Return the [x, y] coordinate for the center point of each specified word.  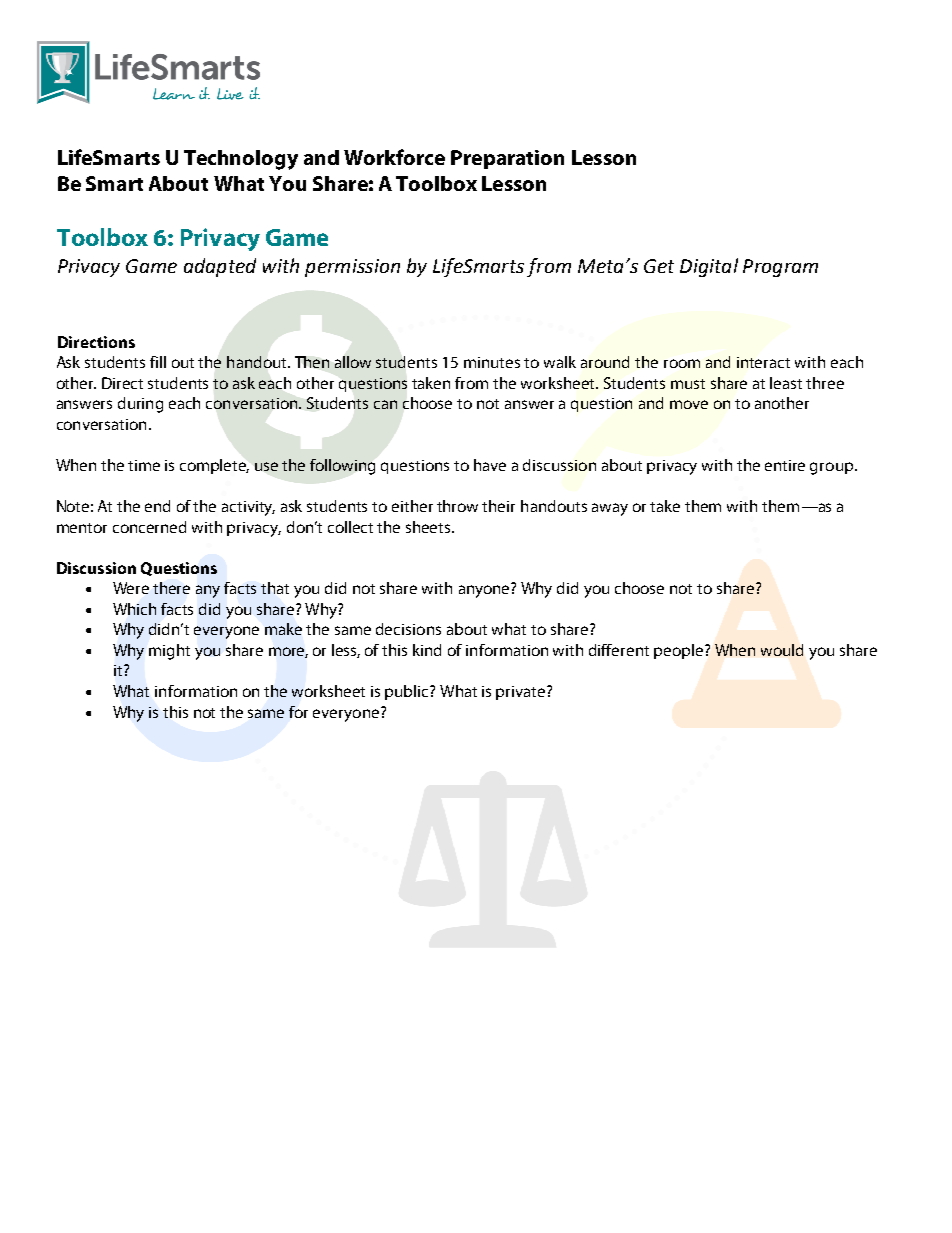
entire [785, 465]
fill [158, 362]
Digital [709, 267]
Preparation [507, 159]
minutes [492, 362]
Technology [241, 160]
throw [457, 506]
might [169, 652]
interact [763, 362]
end [157, 506]
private [522, 693]
